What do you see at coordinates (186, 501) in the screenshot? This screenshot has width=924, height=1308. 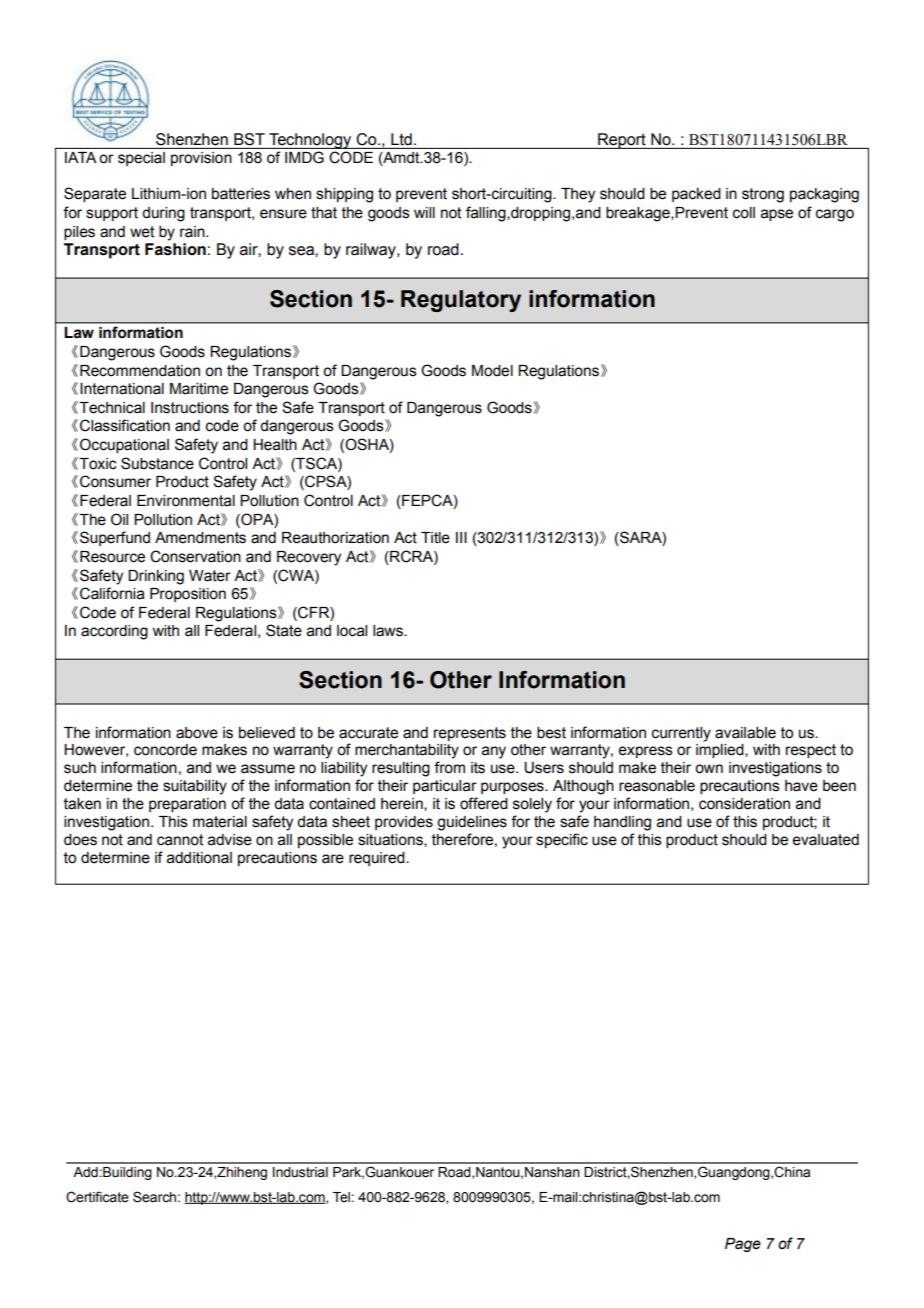 I see `Environmental` at bounding box center [186, 501].
